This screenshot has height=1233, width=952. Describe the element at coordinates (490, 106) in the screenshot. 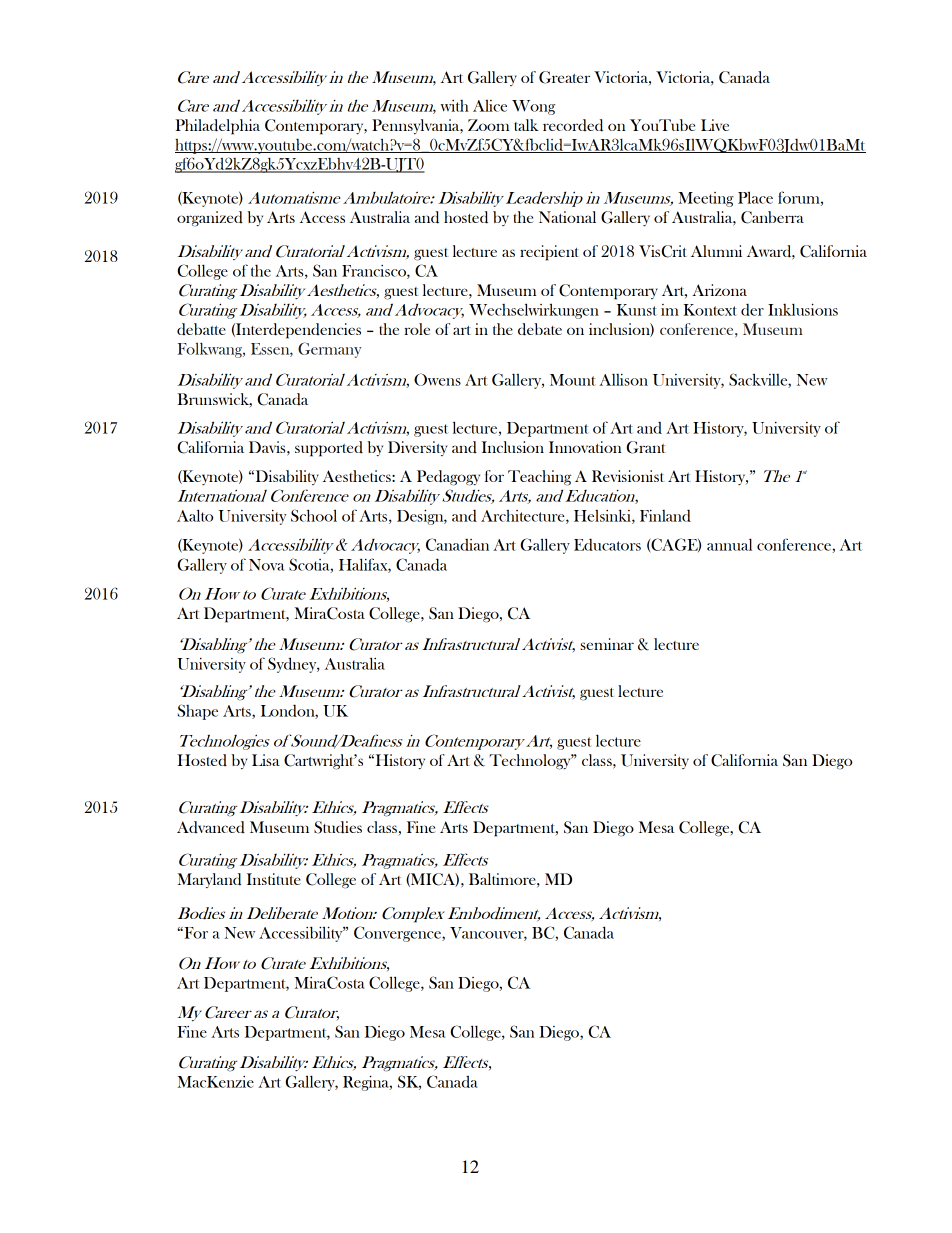

I see `Alice` at that location.
